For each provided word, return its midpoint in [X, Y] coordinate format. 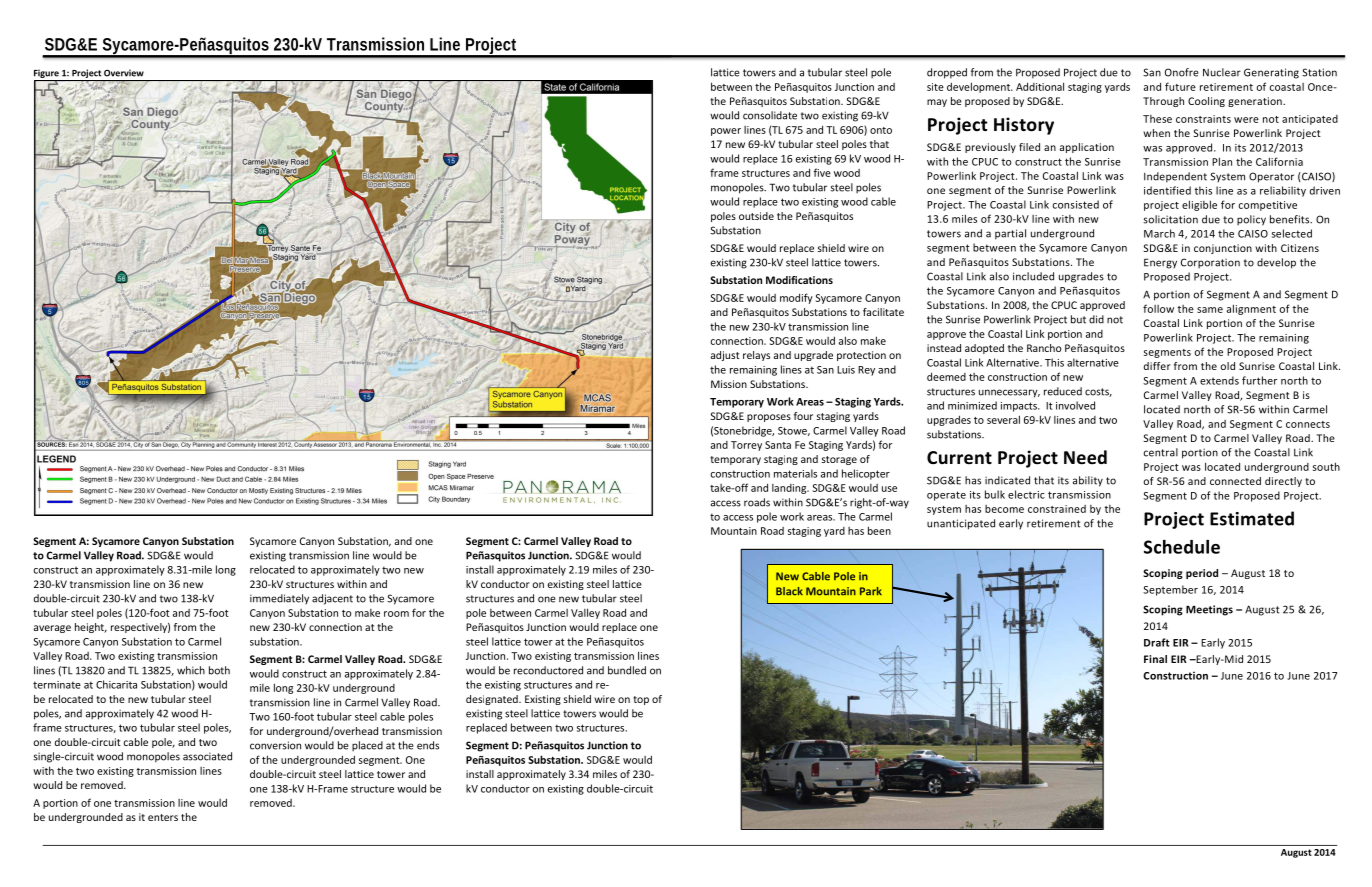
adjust [725, 356]
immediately [279, 599]
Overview [124, 73]
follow [1158, 308]
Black [789, 591]
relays [756, 356]
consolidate [770, 115]
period [1202, 574]
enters [163, 817]
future [1180, 86]
